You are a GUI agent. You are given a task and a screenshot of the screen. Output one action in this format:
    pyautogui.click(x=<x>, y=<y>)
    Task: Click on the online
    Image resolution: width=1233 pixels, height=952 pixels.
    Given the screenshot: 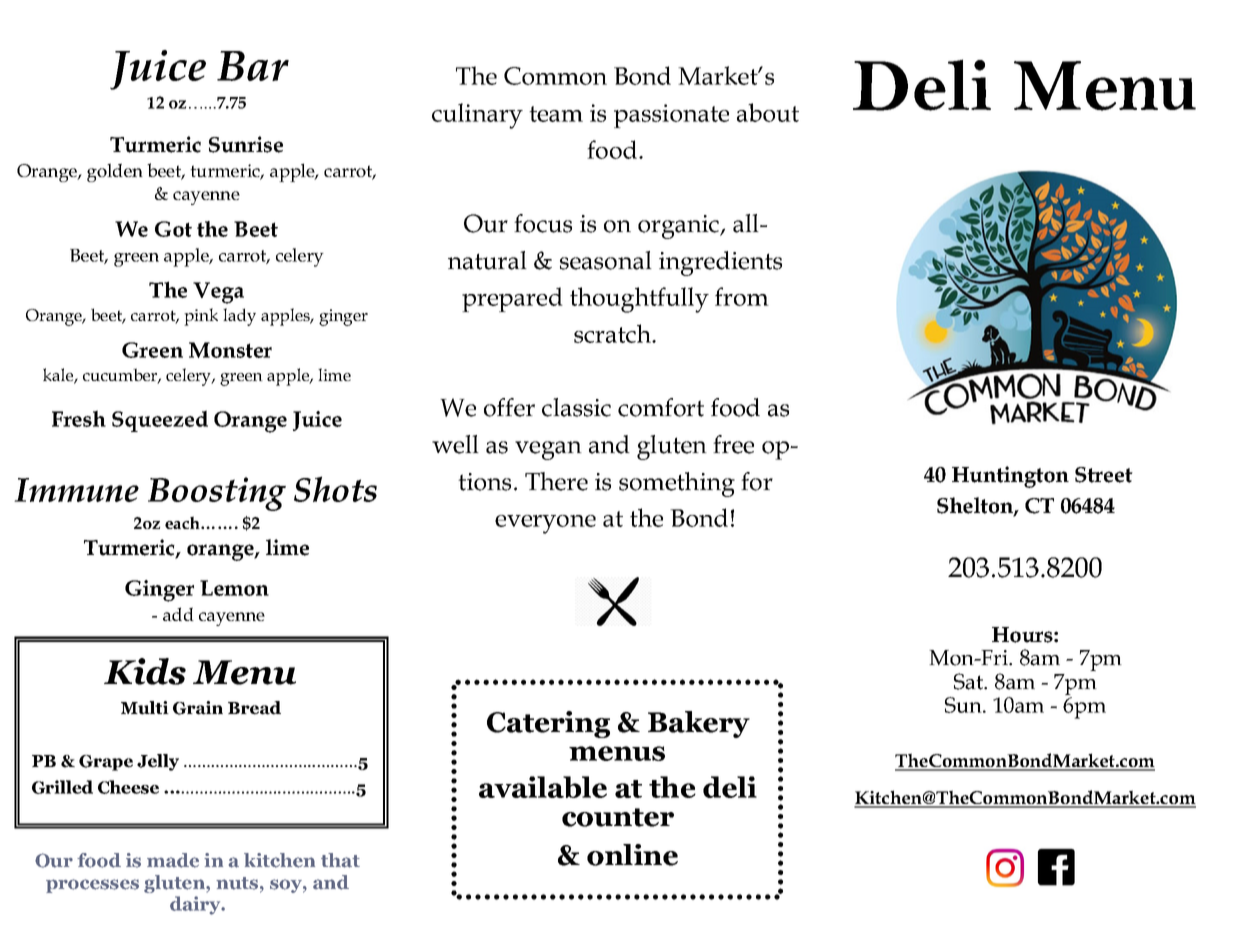 What is the action you would take?
    pyautogui.click(x=632, y=855)
